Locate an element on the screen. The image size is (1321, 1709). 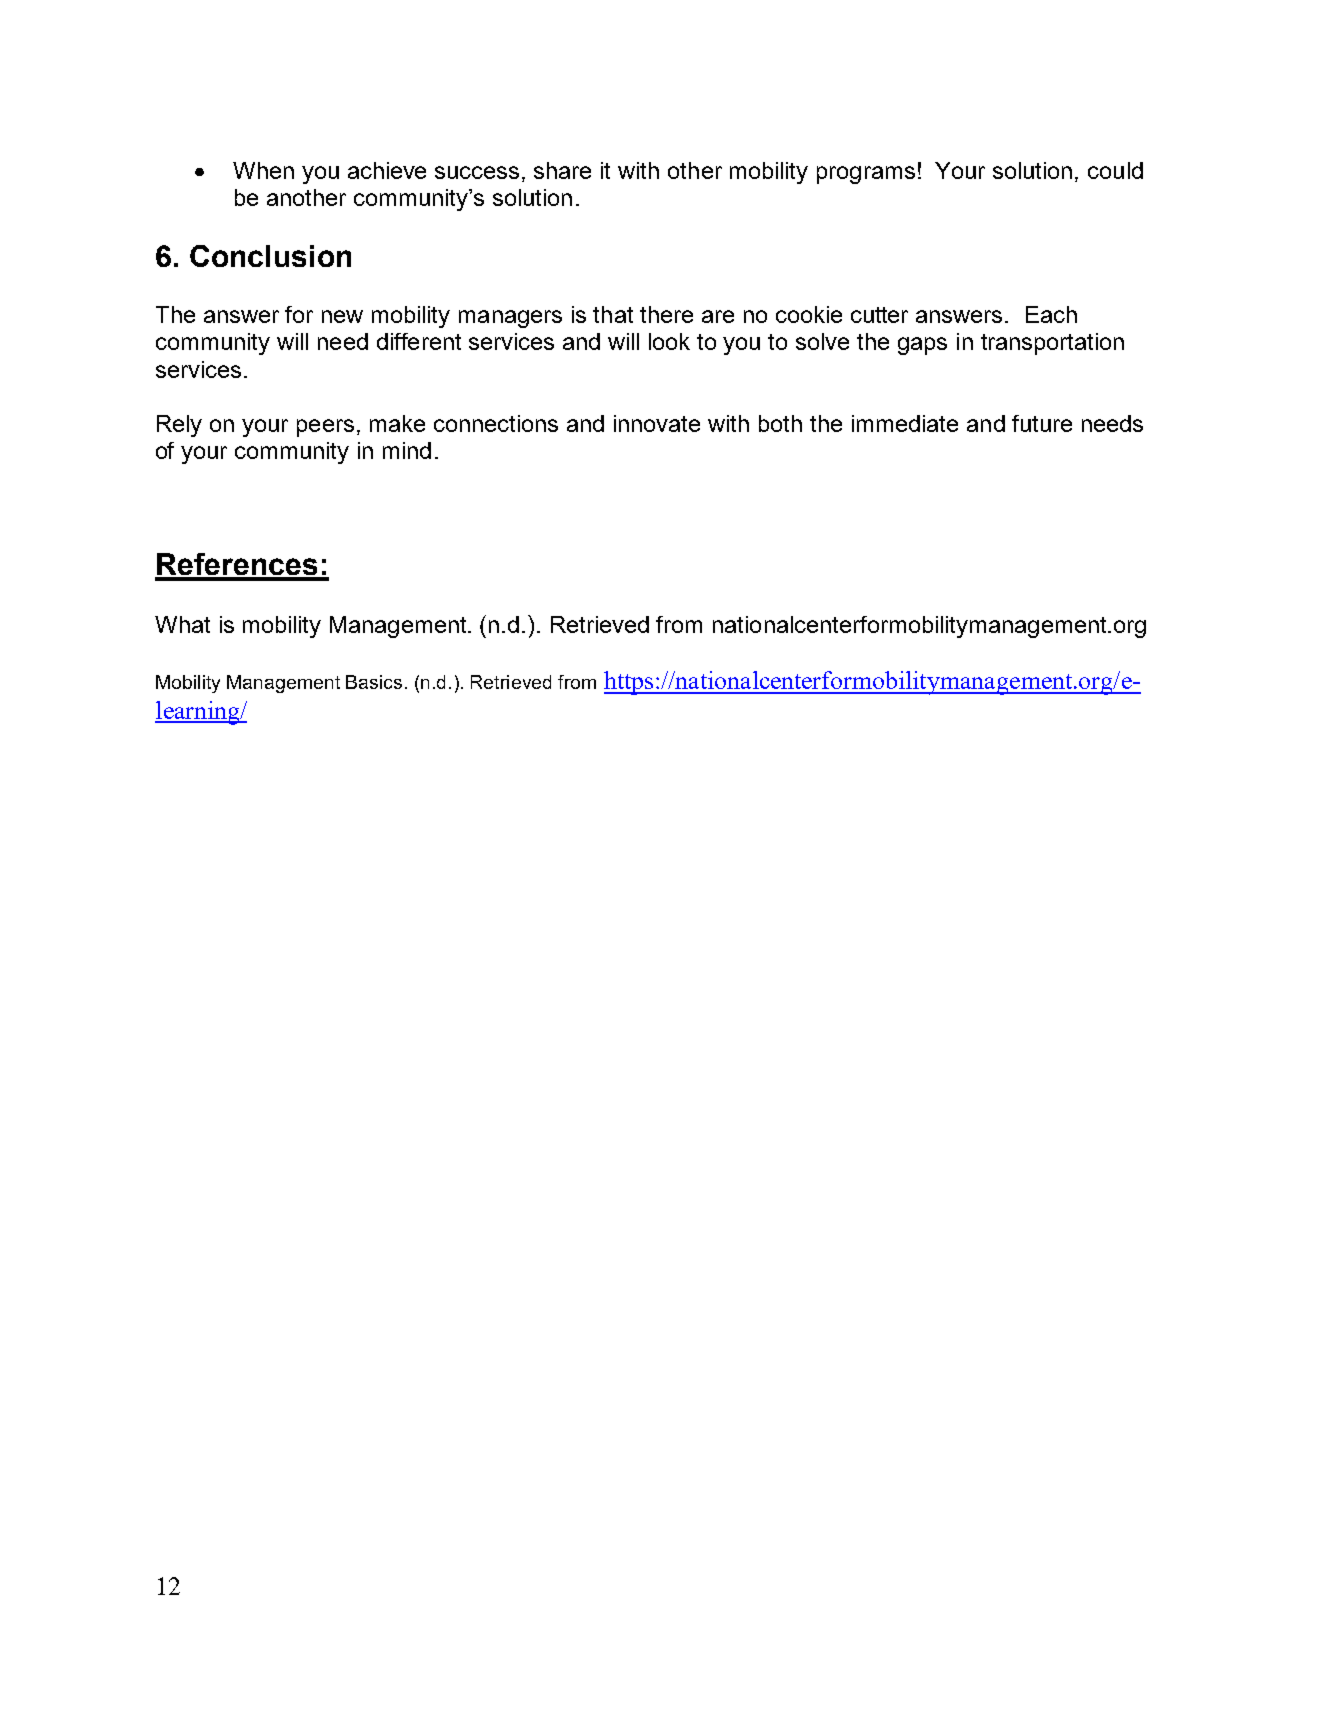
What is located at coordinates (182, 624).
